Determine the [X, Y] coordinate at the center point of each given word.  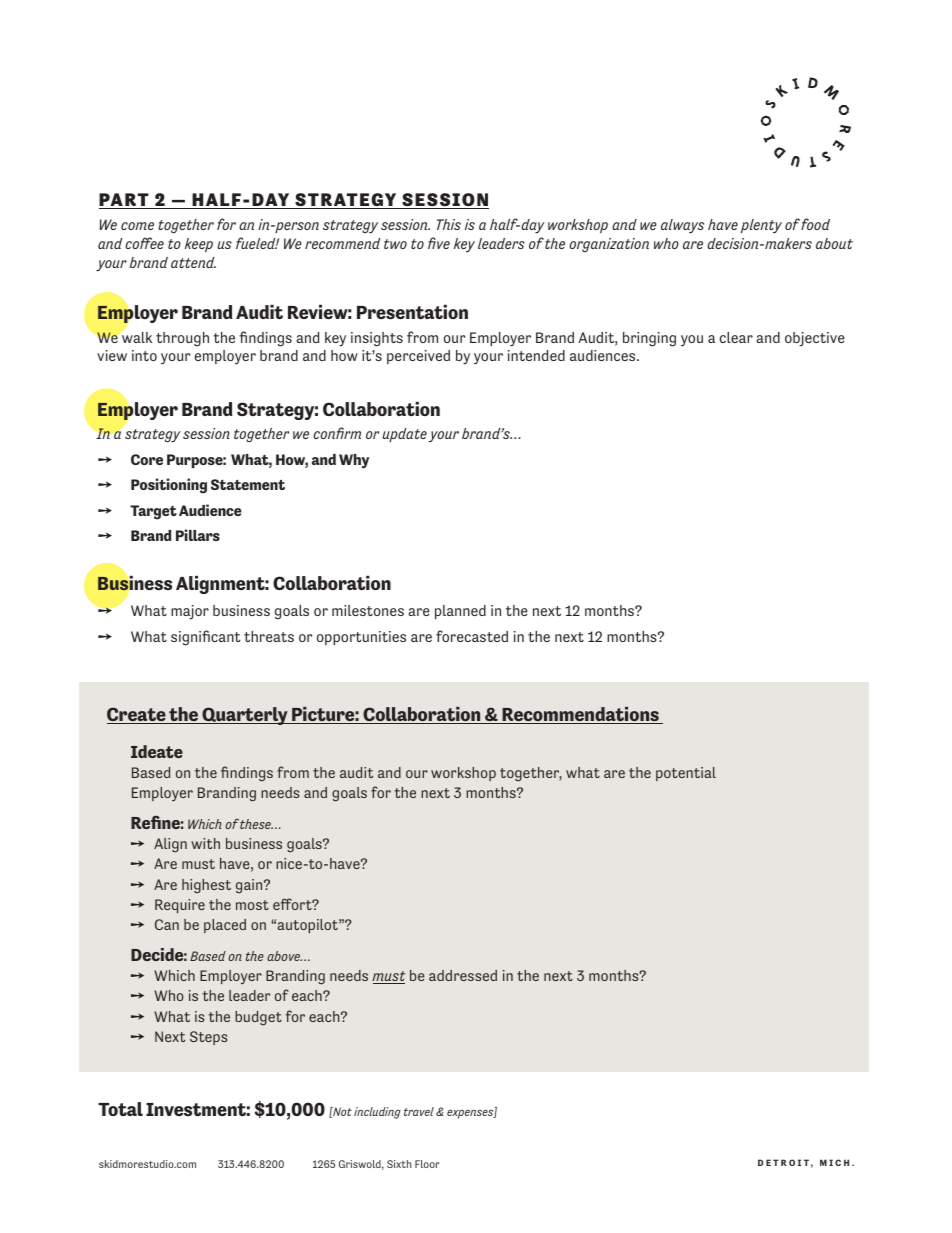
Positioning [169, 486]
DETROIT [783, 1162]
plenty [761, 226]
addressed [463, 975]
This [449, 224]
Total [120, 1109]
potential [686, 774]
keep [199, 245]
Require [180, 906]
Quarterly [245, 716]
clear [736, 337]
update [404, 435]
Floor [427, 1164]
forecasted [472, 636]
